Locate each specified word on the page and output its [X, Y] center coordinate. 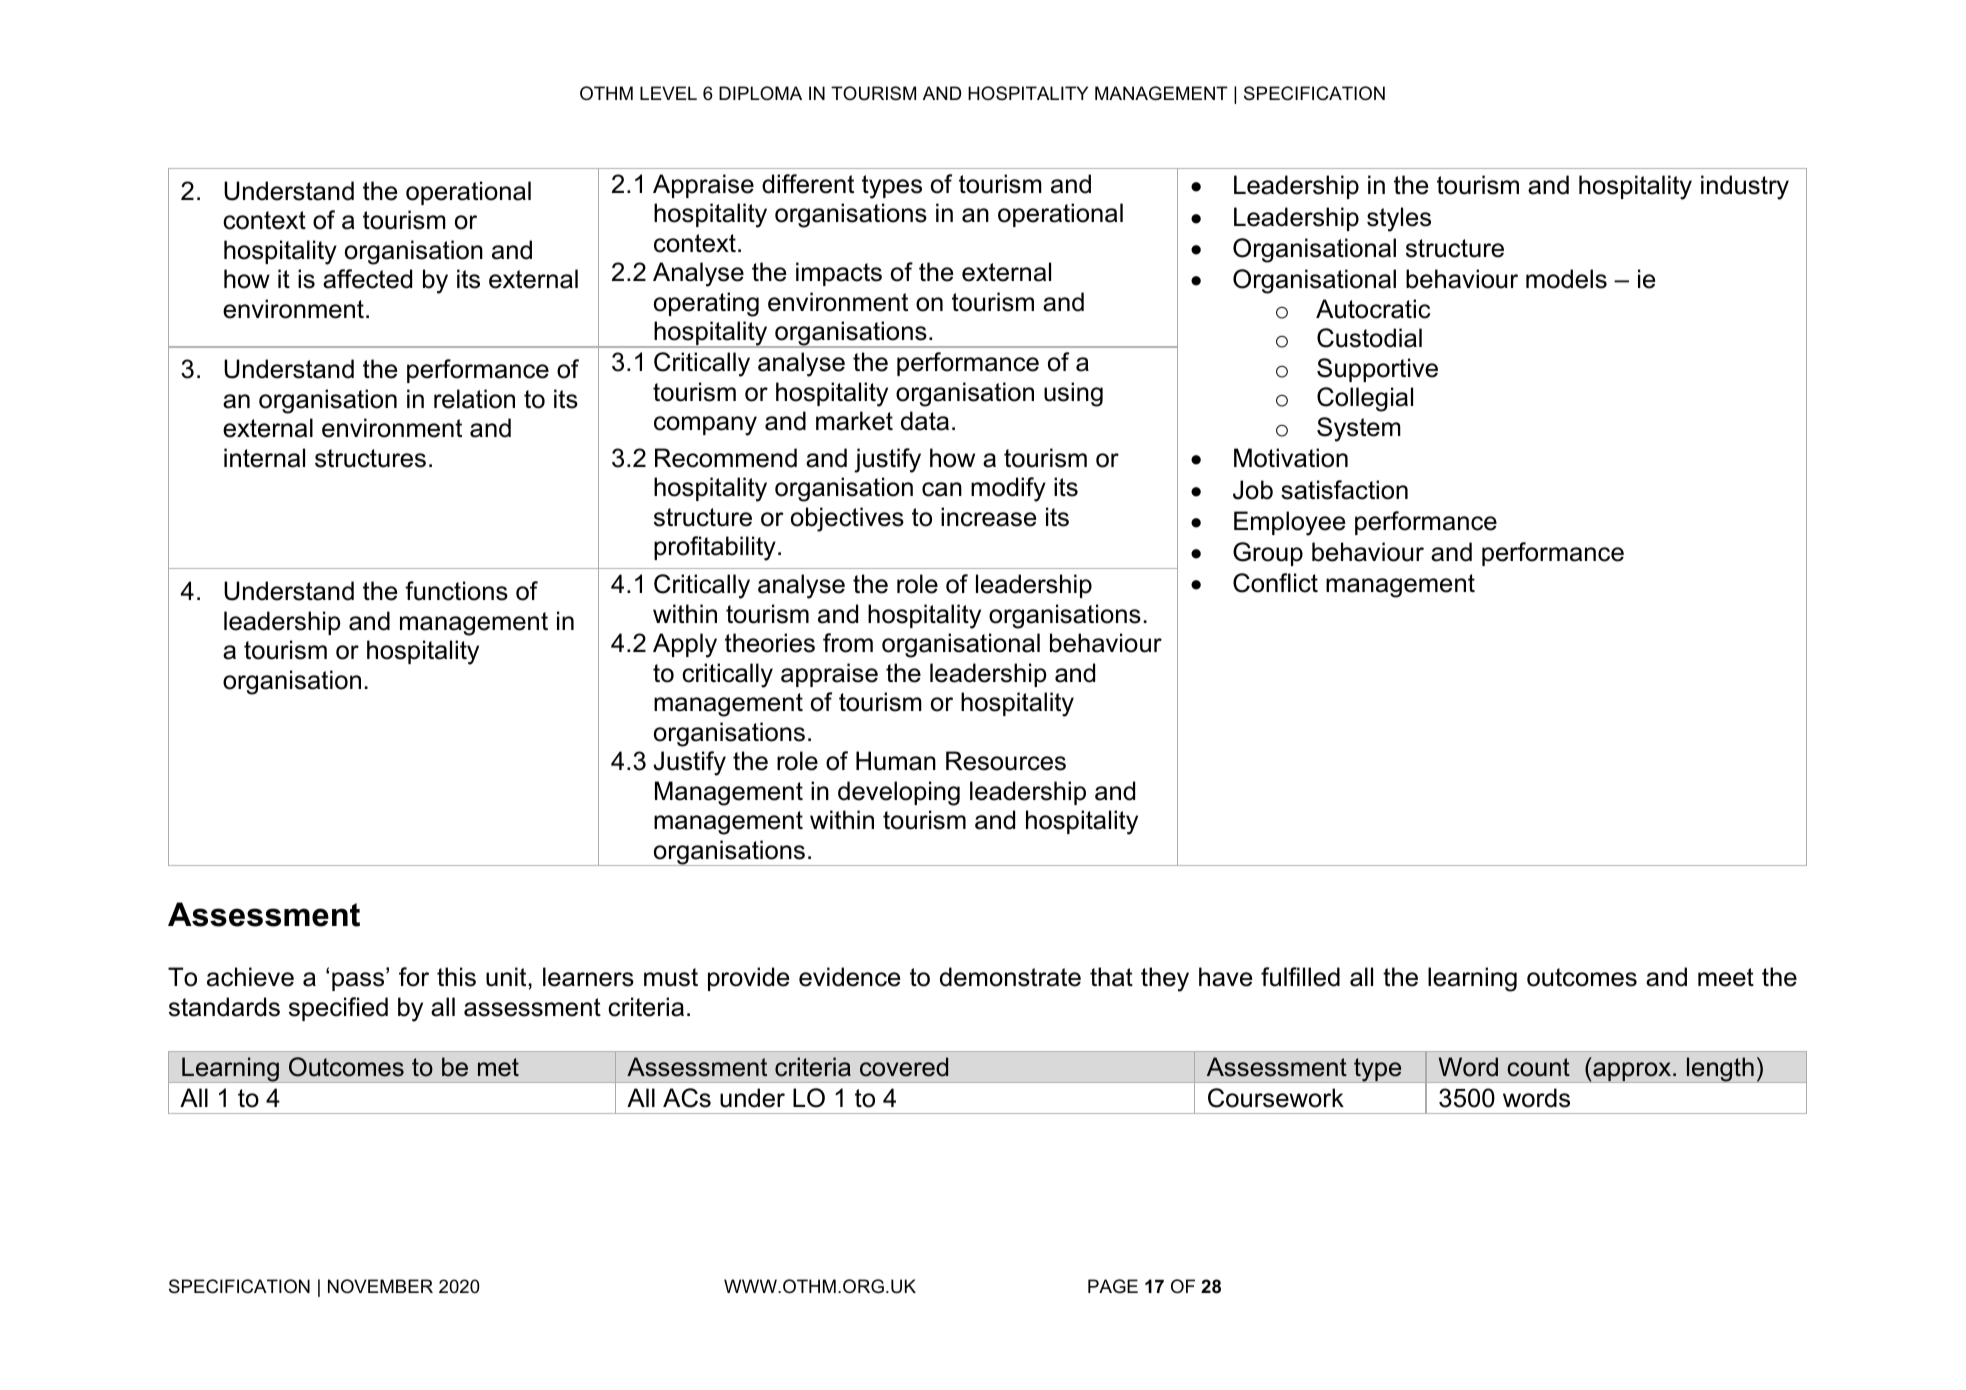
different [808, 184]
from [848, 643]
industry [1745, 187]
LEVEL [668, 93]
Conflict [1275, 583]
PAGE [1113, 1286]
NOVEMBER [380, 1286]
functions [456, 591]
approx [1632, 1072]
